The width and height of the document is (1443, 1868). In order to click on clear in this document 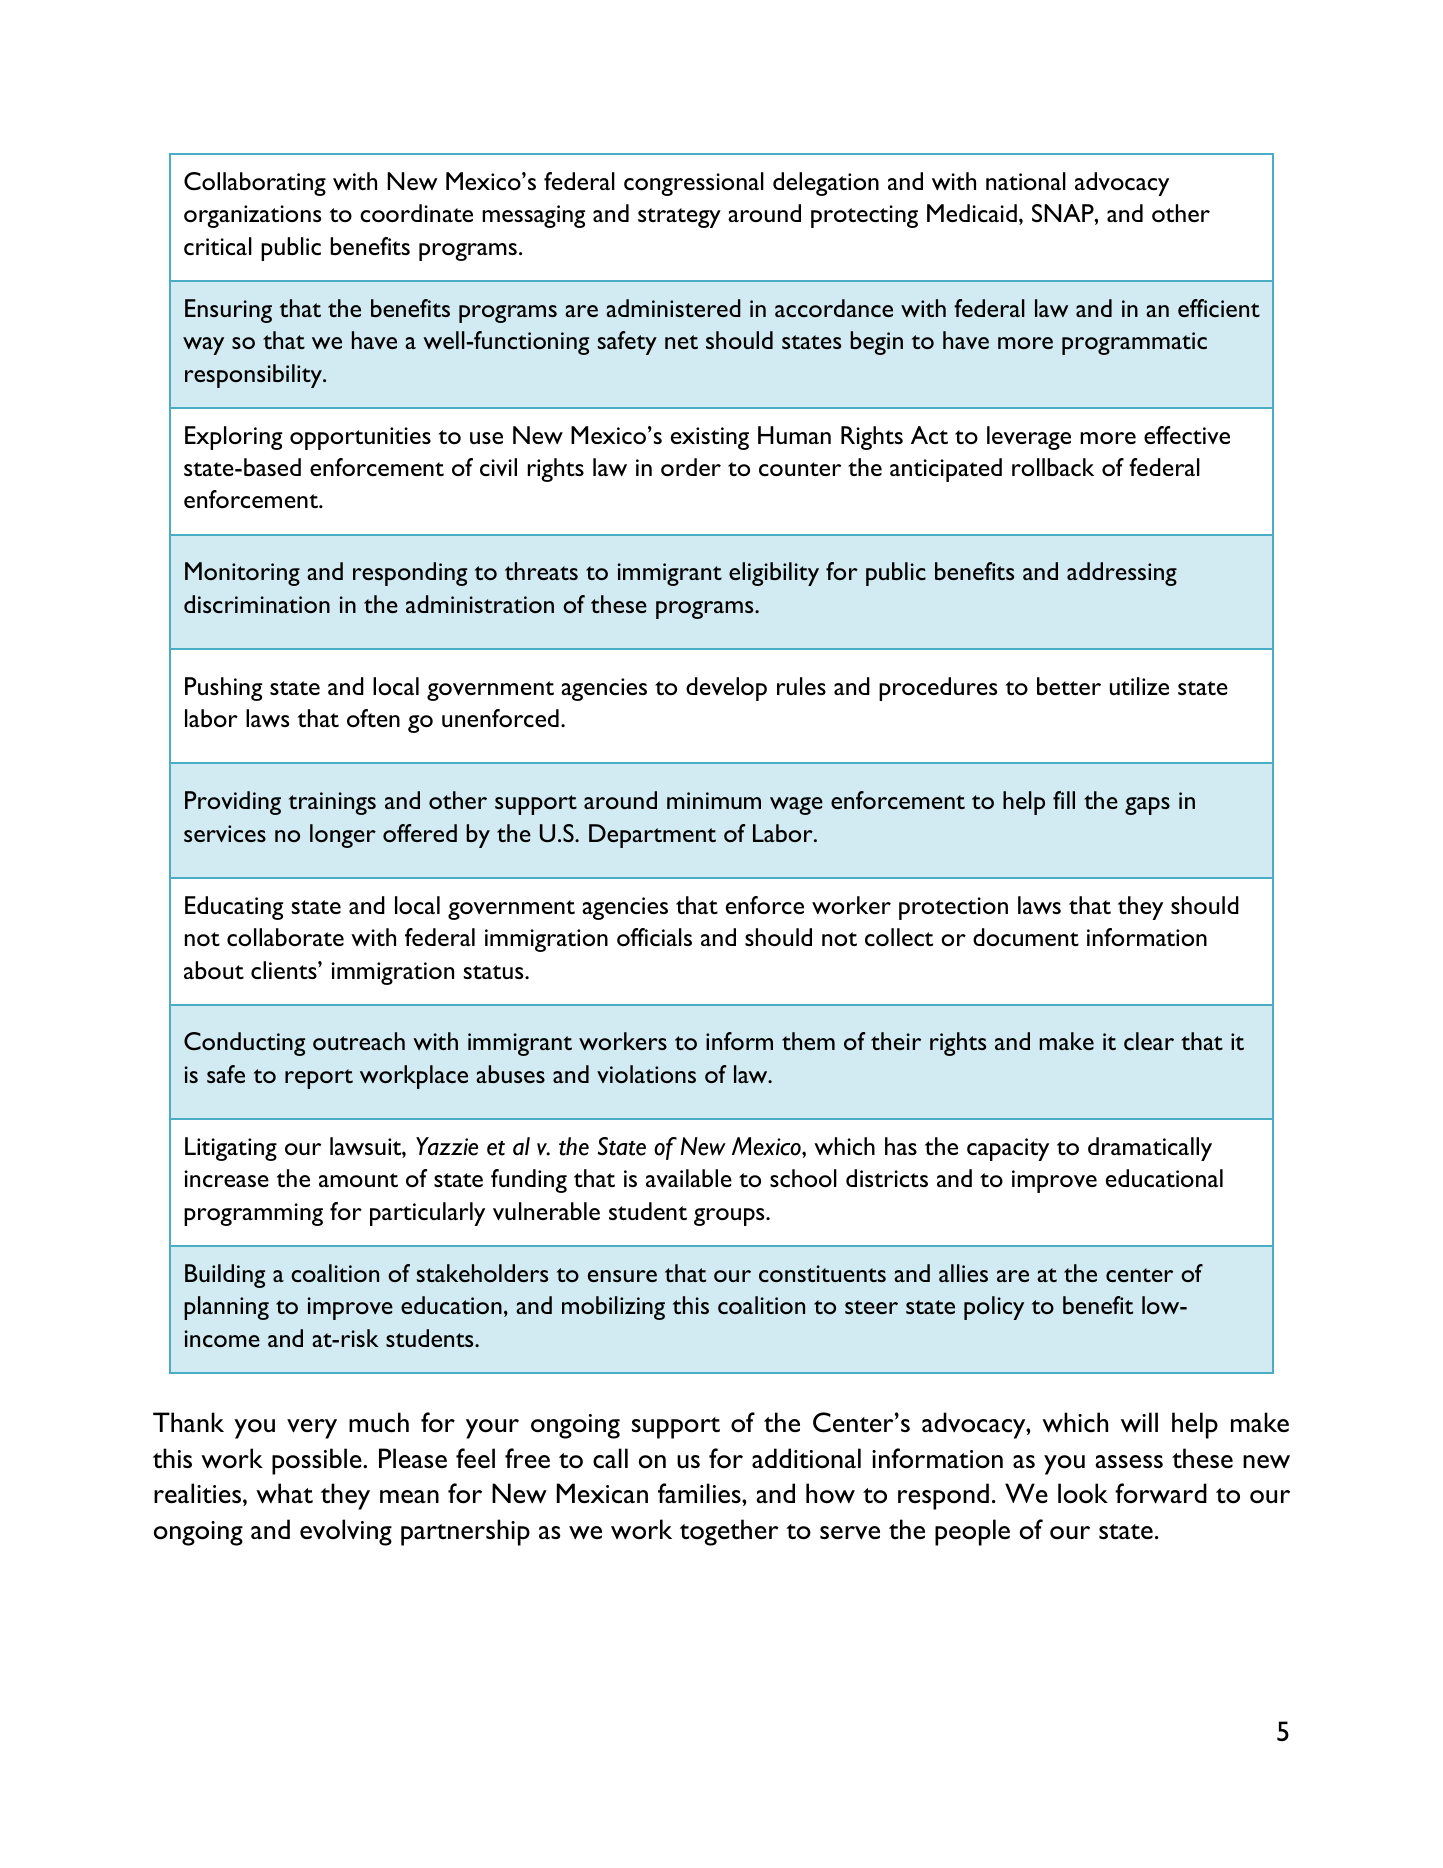, I will do `click(1149, 1041)`.
